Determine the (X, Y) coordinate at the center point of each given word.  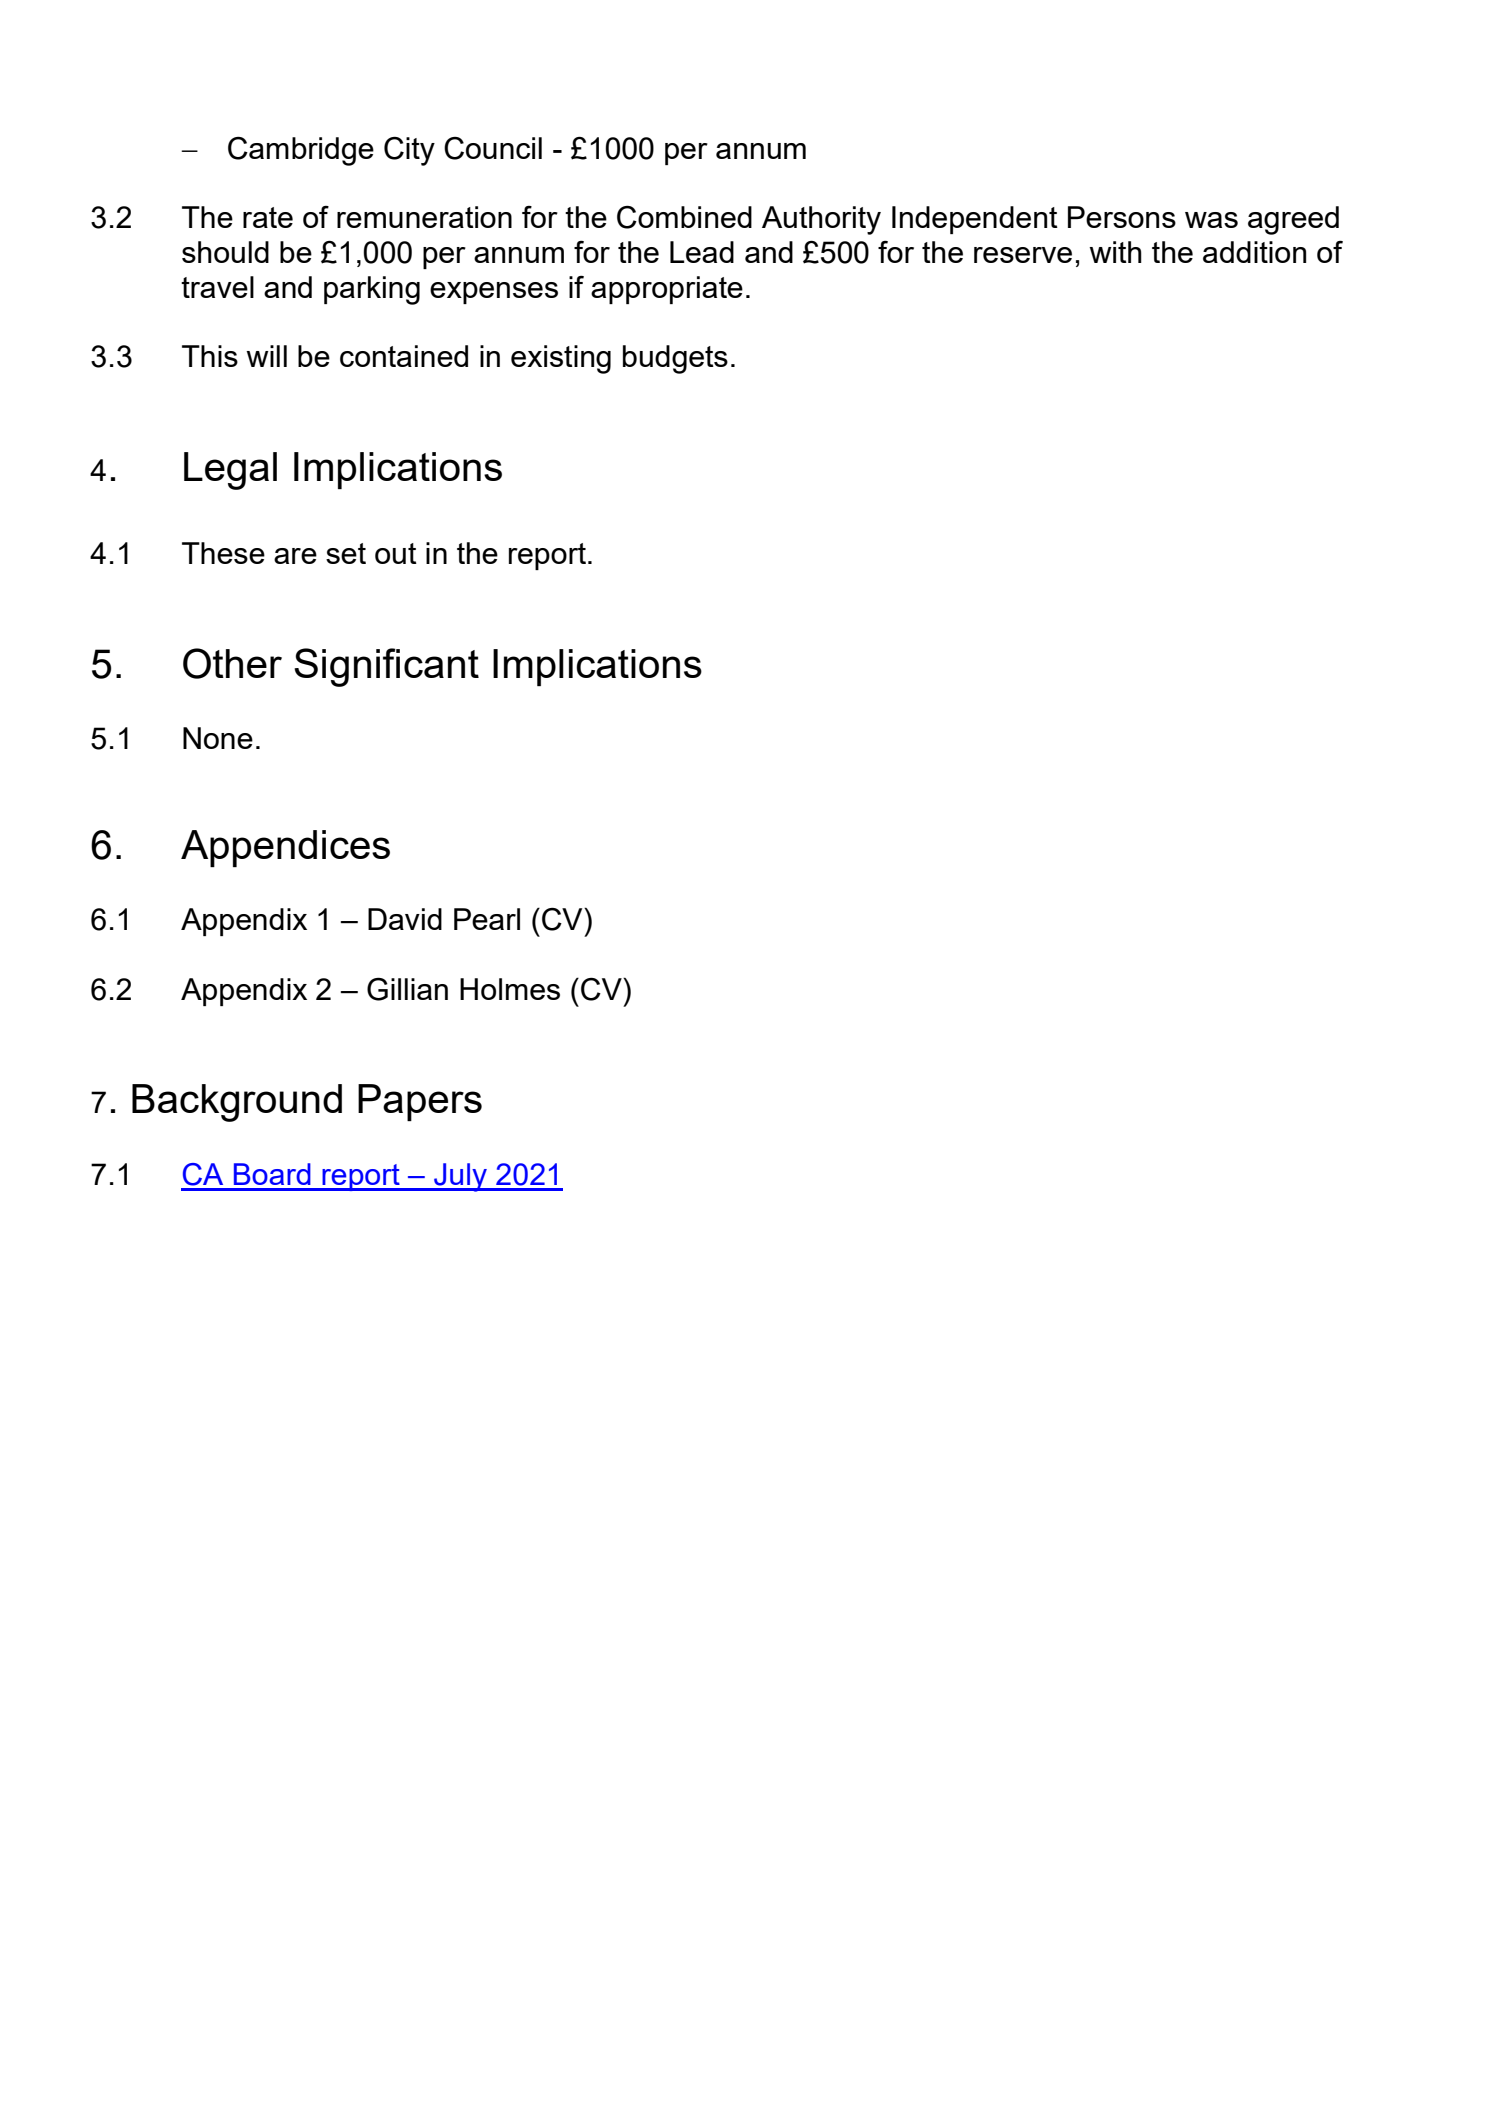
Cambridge (301, 151)
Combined (684, 217)
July (460, 1177)
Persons (1122, 217)
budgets (675, 359)
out (396, 553)
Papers (420, 1102)
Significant (386, 667)
